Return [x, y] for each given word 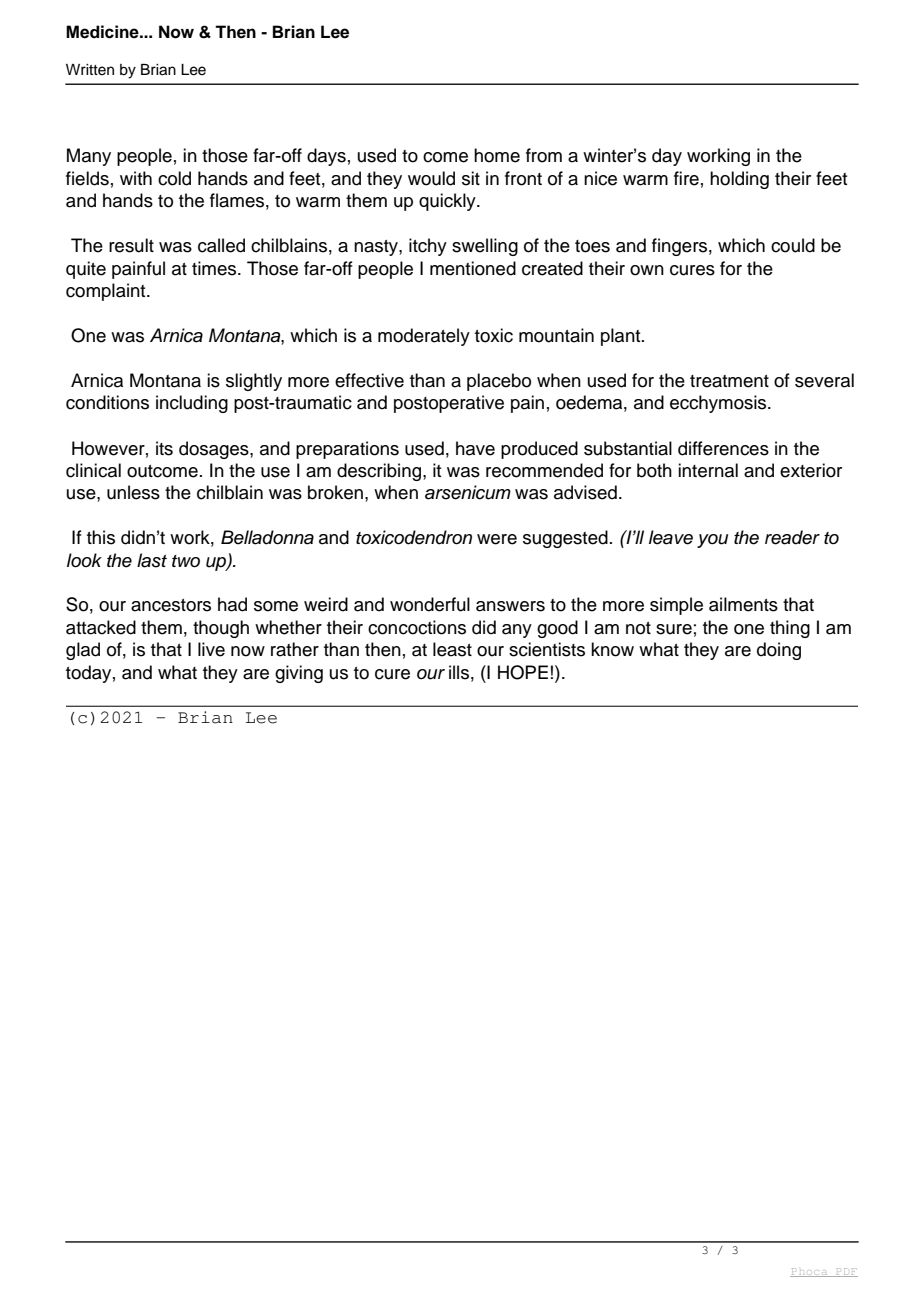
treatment [729, 381]
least [452, 649]
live [211, 649]
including [192, 404]
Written [90, 70]
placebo [499, 382]
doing [779, 651]
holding [739, 180]
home [497, 155]
